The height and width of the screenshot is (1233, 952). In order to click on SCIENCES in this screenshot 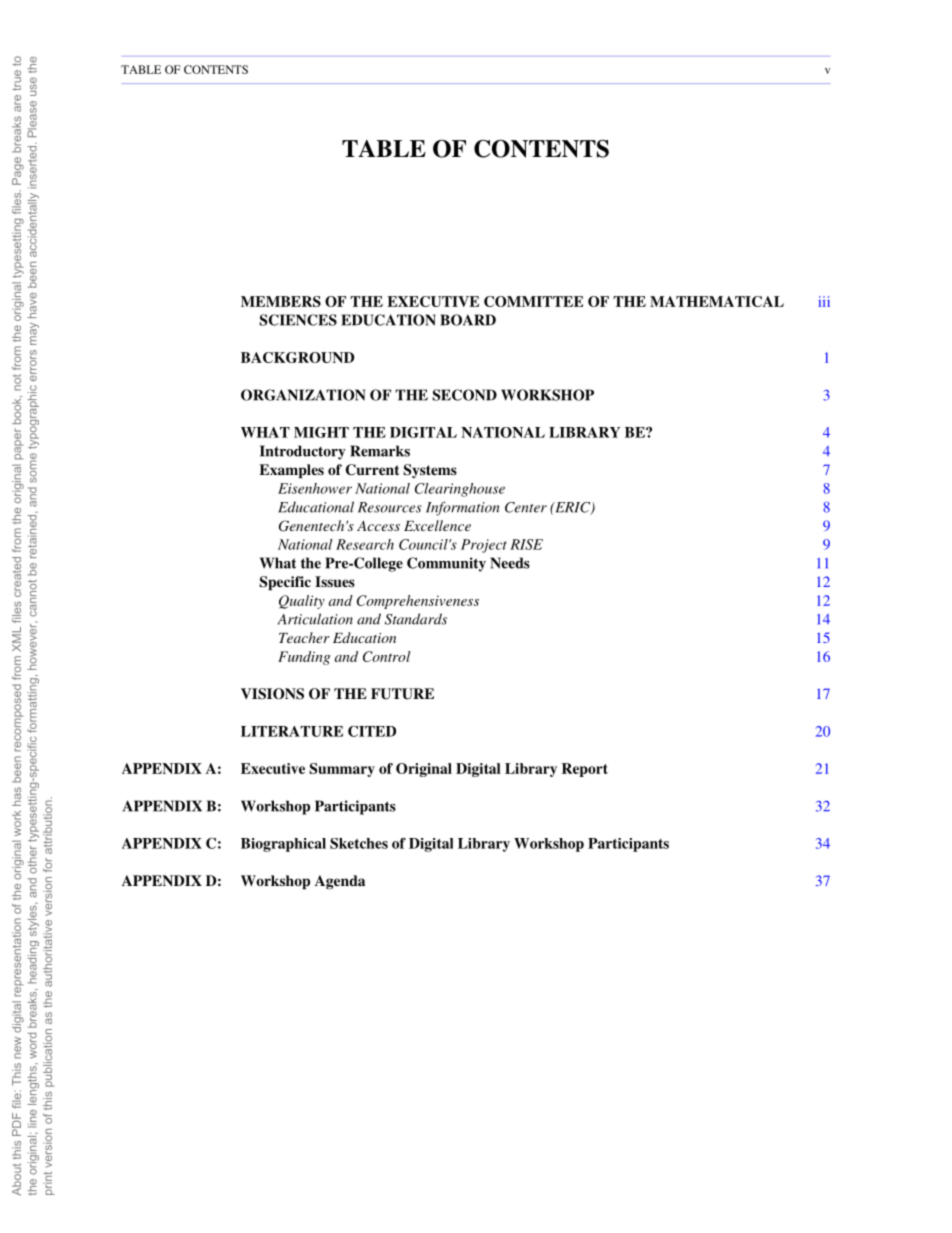, I will do `click(298, 320)`.
